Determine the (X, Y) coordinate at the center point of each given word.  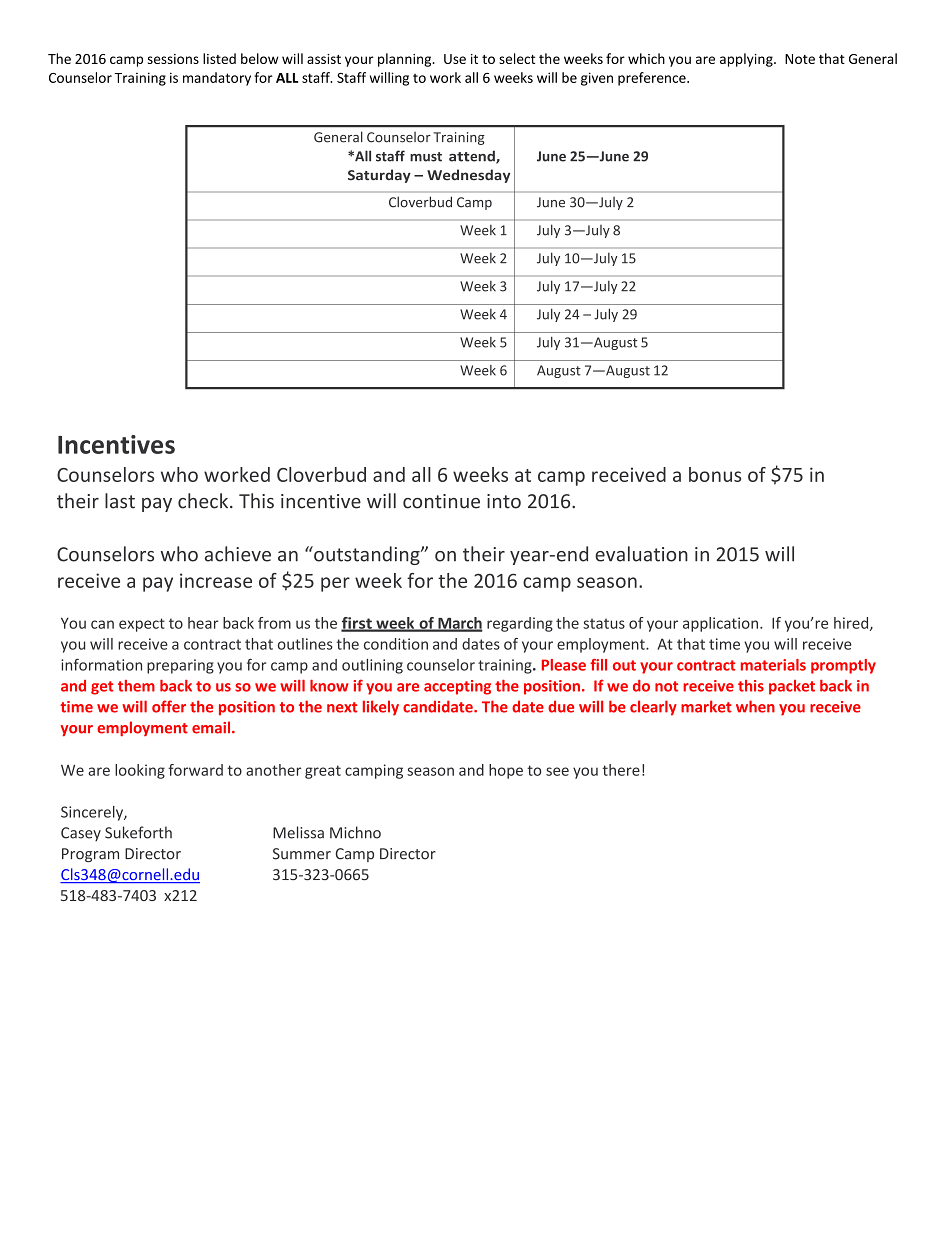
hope (506, 771)
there (621, 770)
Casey (81, 834)
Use (455, 59)
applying (747, 60)
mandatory (217, 79)
